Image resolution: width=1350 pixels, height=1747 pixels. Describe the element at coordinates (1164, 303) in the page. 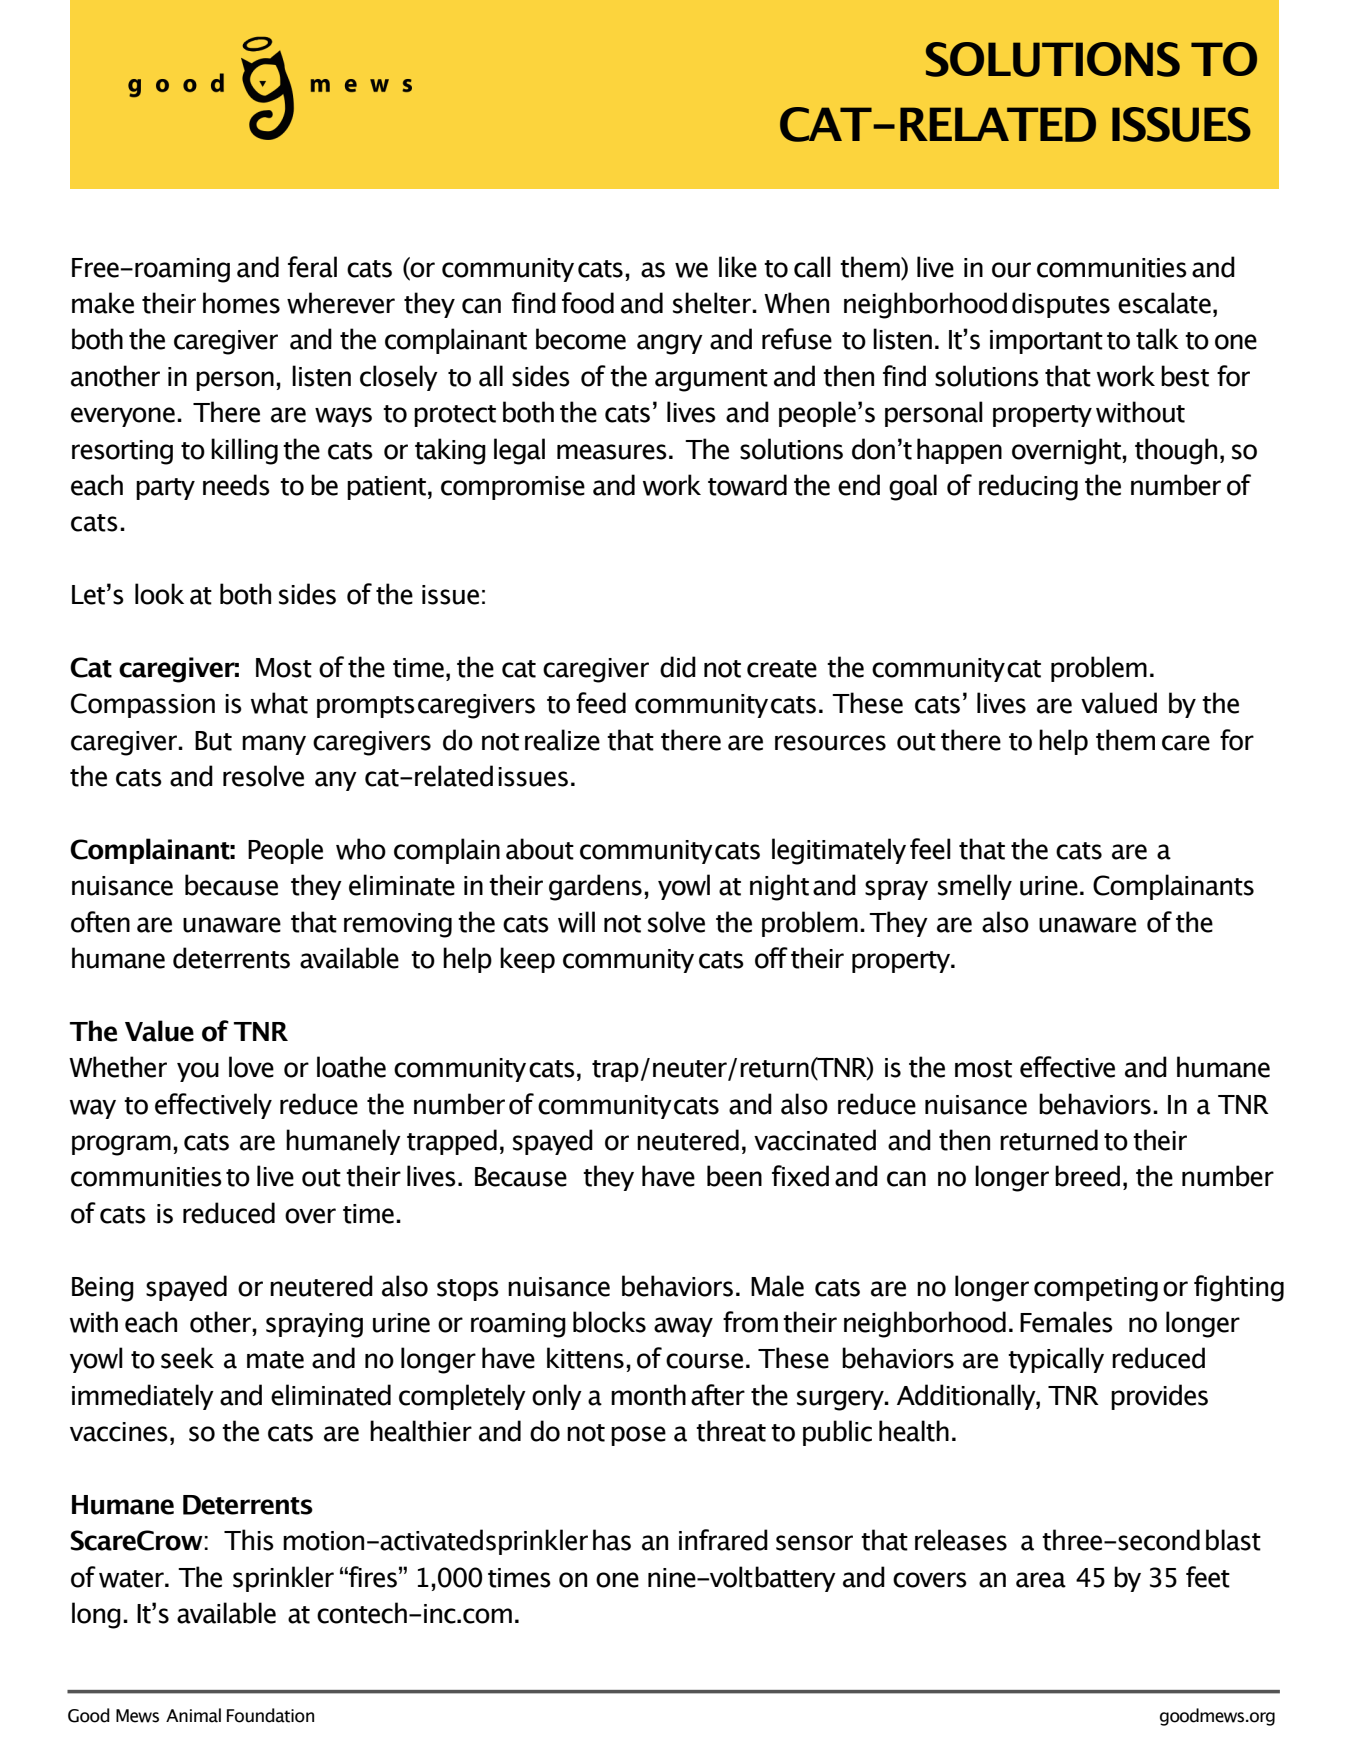

I see `escalate` at that location.
